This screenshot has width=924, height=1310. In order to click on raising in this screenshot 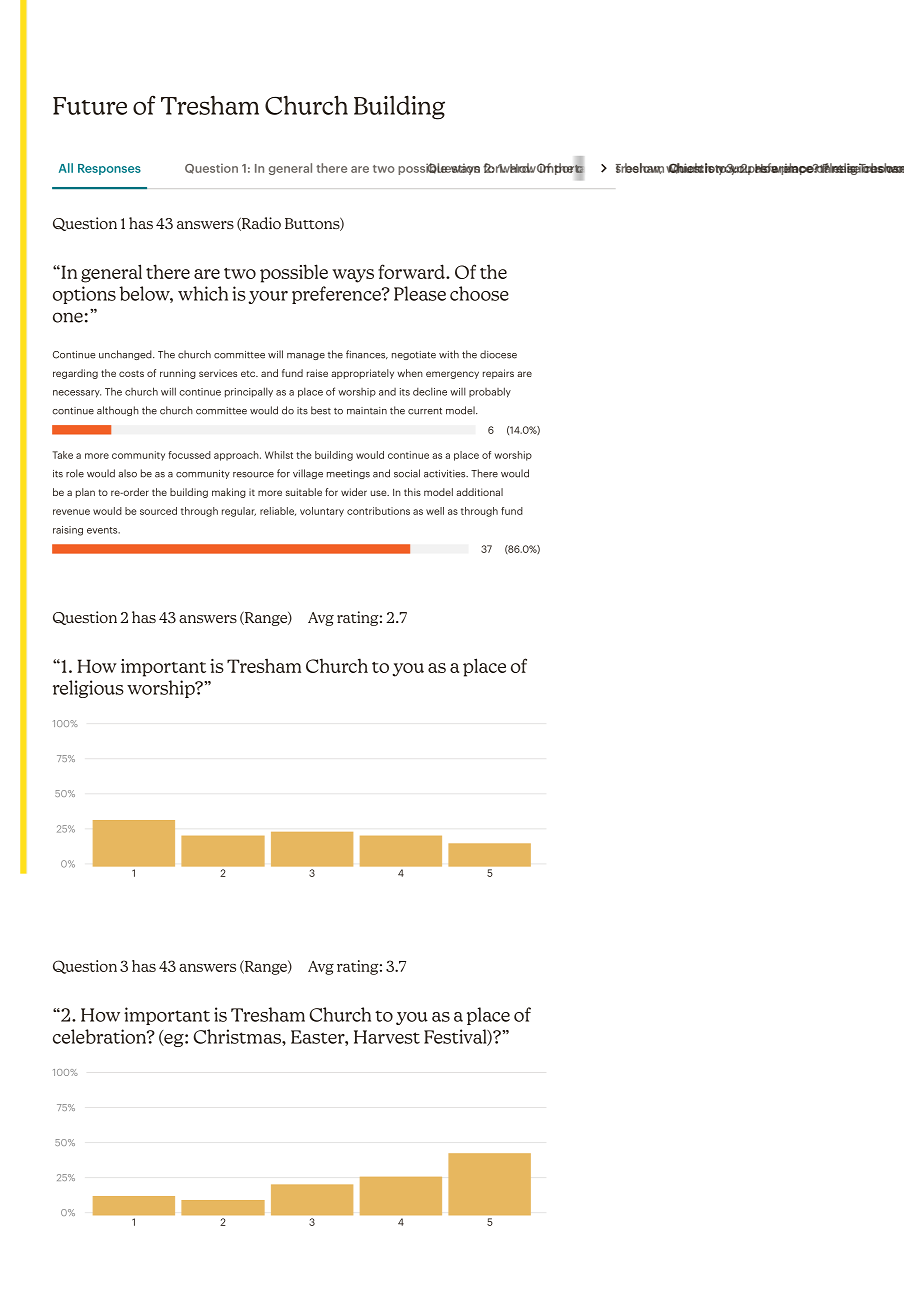, I will do `click(68, 531)`.
